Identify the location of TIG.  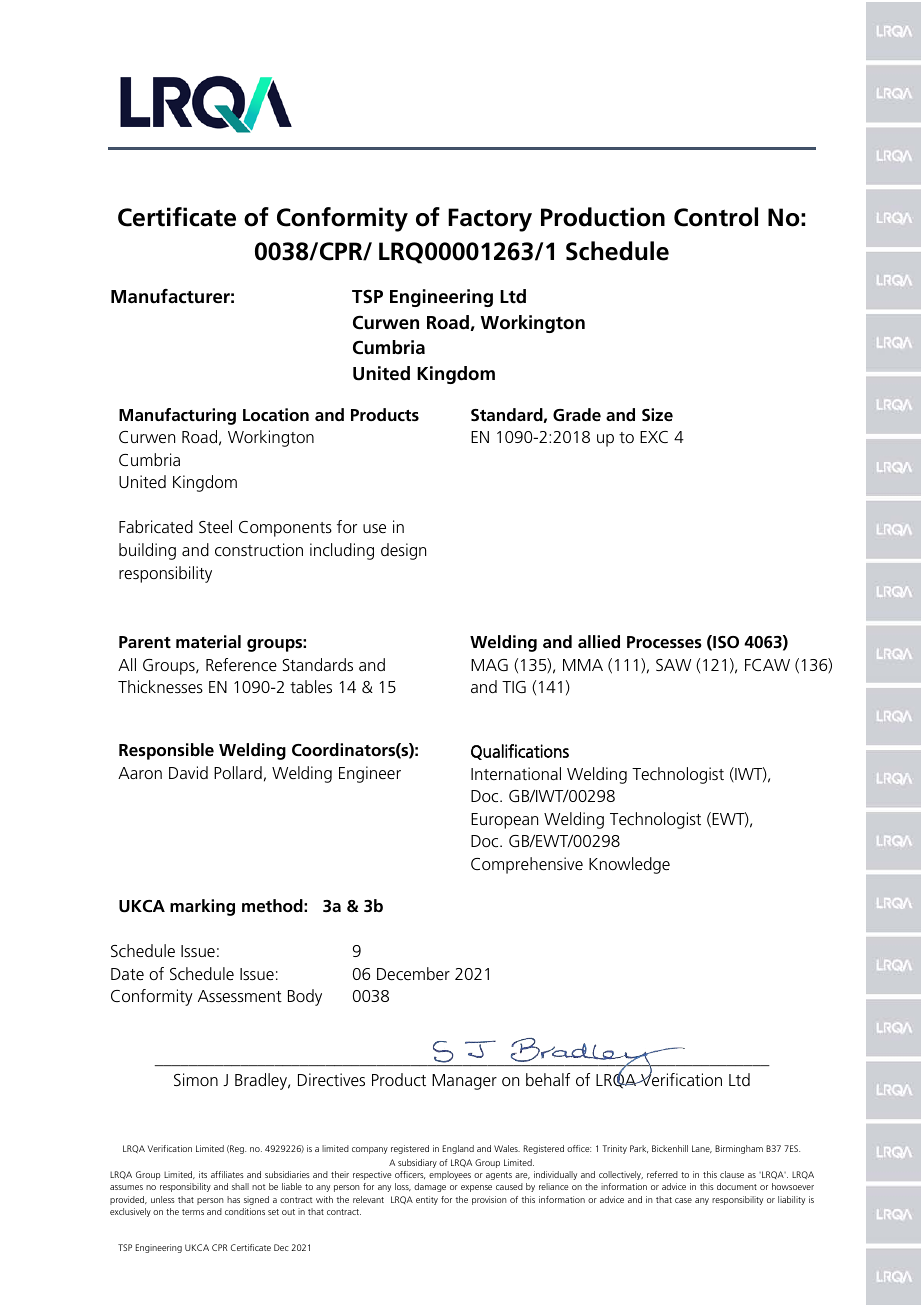
(514, 687).
